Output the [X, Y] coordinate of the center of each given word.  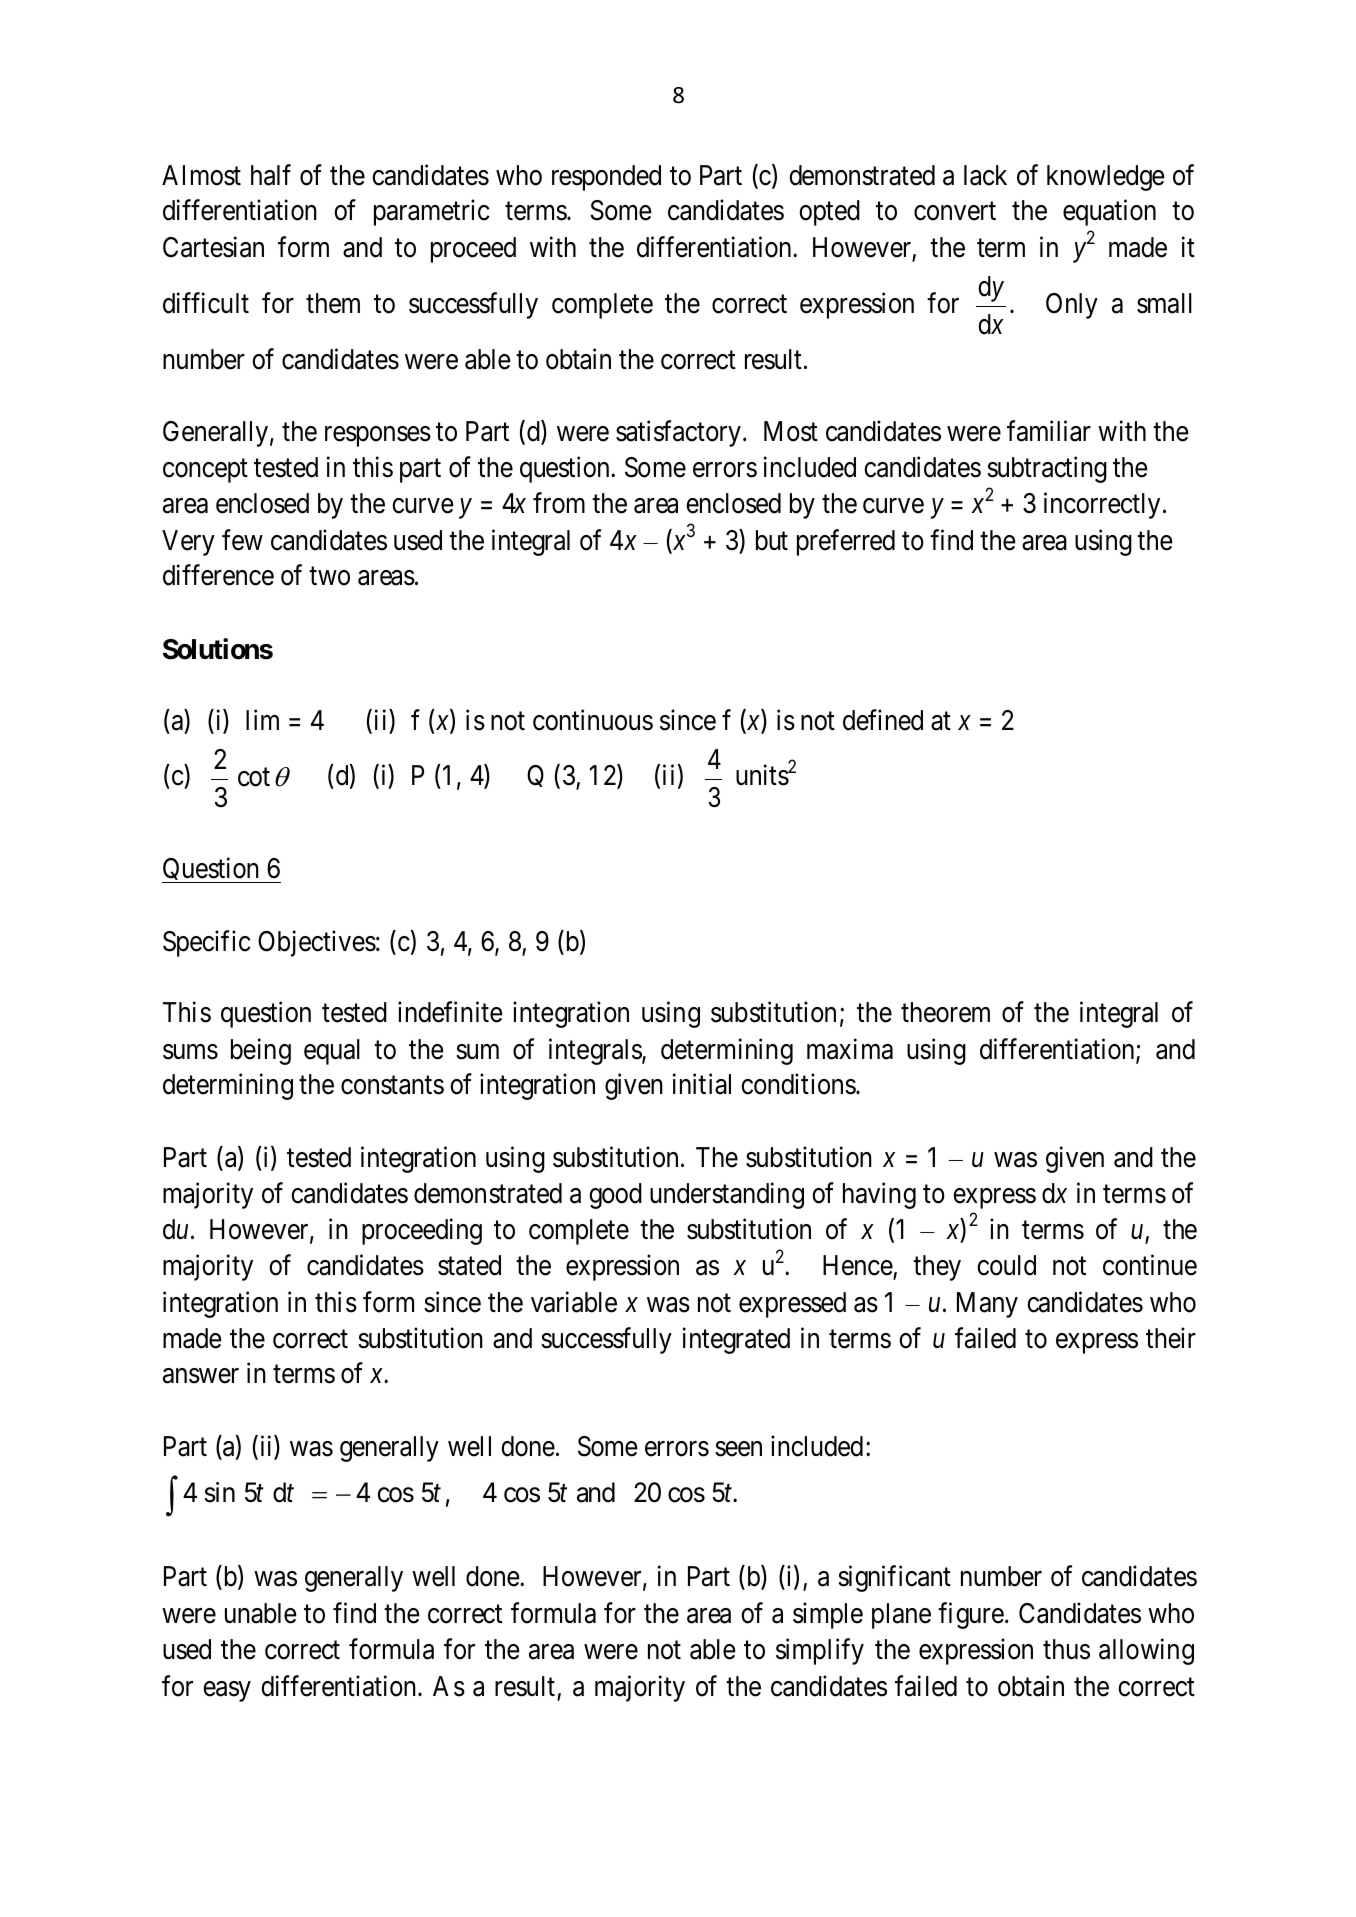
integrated [736, 1340]
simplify [820, 1651]
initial [702, 1084]
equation [1109, 213]
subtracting [1047, 469]
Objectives [317, 943]
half [271, 175]
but [772, 540]
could [1006, 1265]
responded [606, 178]
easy [227, 1691]
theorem [945, 1012]
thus [1066, 1649]
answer [201, 1376]
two [329, 576]
